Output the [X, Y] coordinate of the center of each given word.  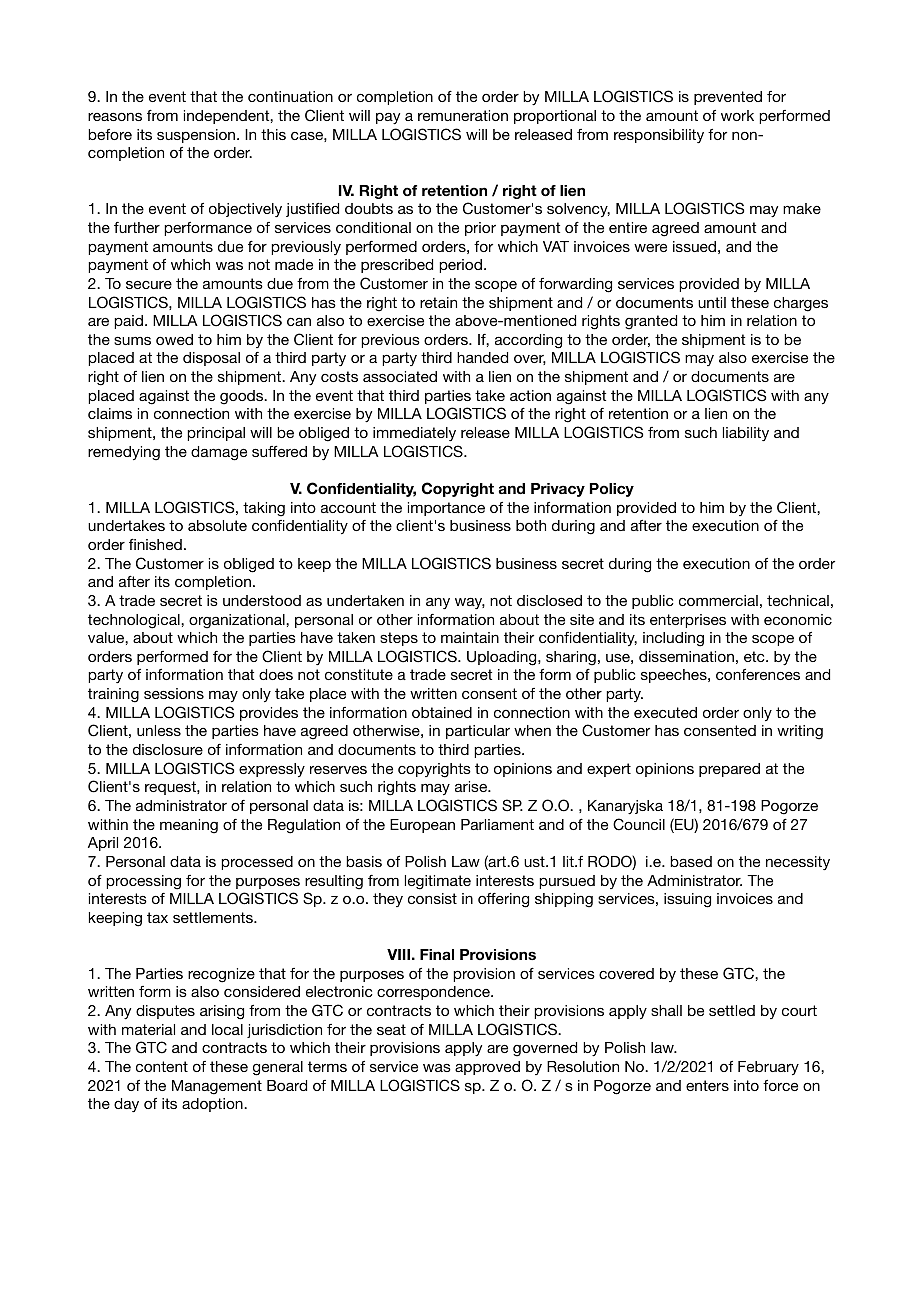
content [162, 1066]
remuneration [463, 115]
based [691, 861]
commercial [718, 600]
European [422, 826]
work [737, 115]
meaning [189, 826]
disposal [211, 359]
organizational [238, 621]
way [470, 603]
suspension [197, 136]
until [712, 302]
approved [487, 1068]
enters [707, 1085]
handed [482, 357]
